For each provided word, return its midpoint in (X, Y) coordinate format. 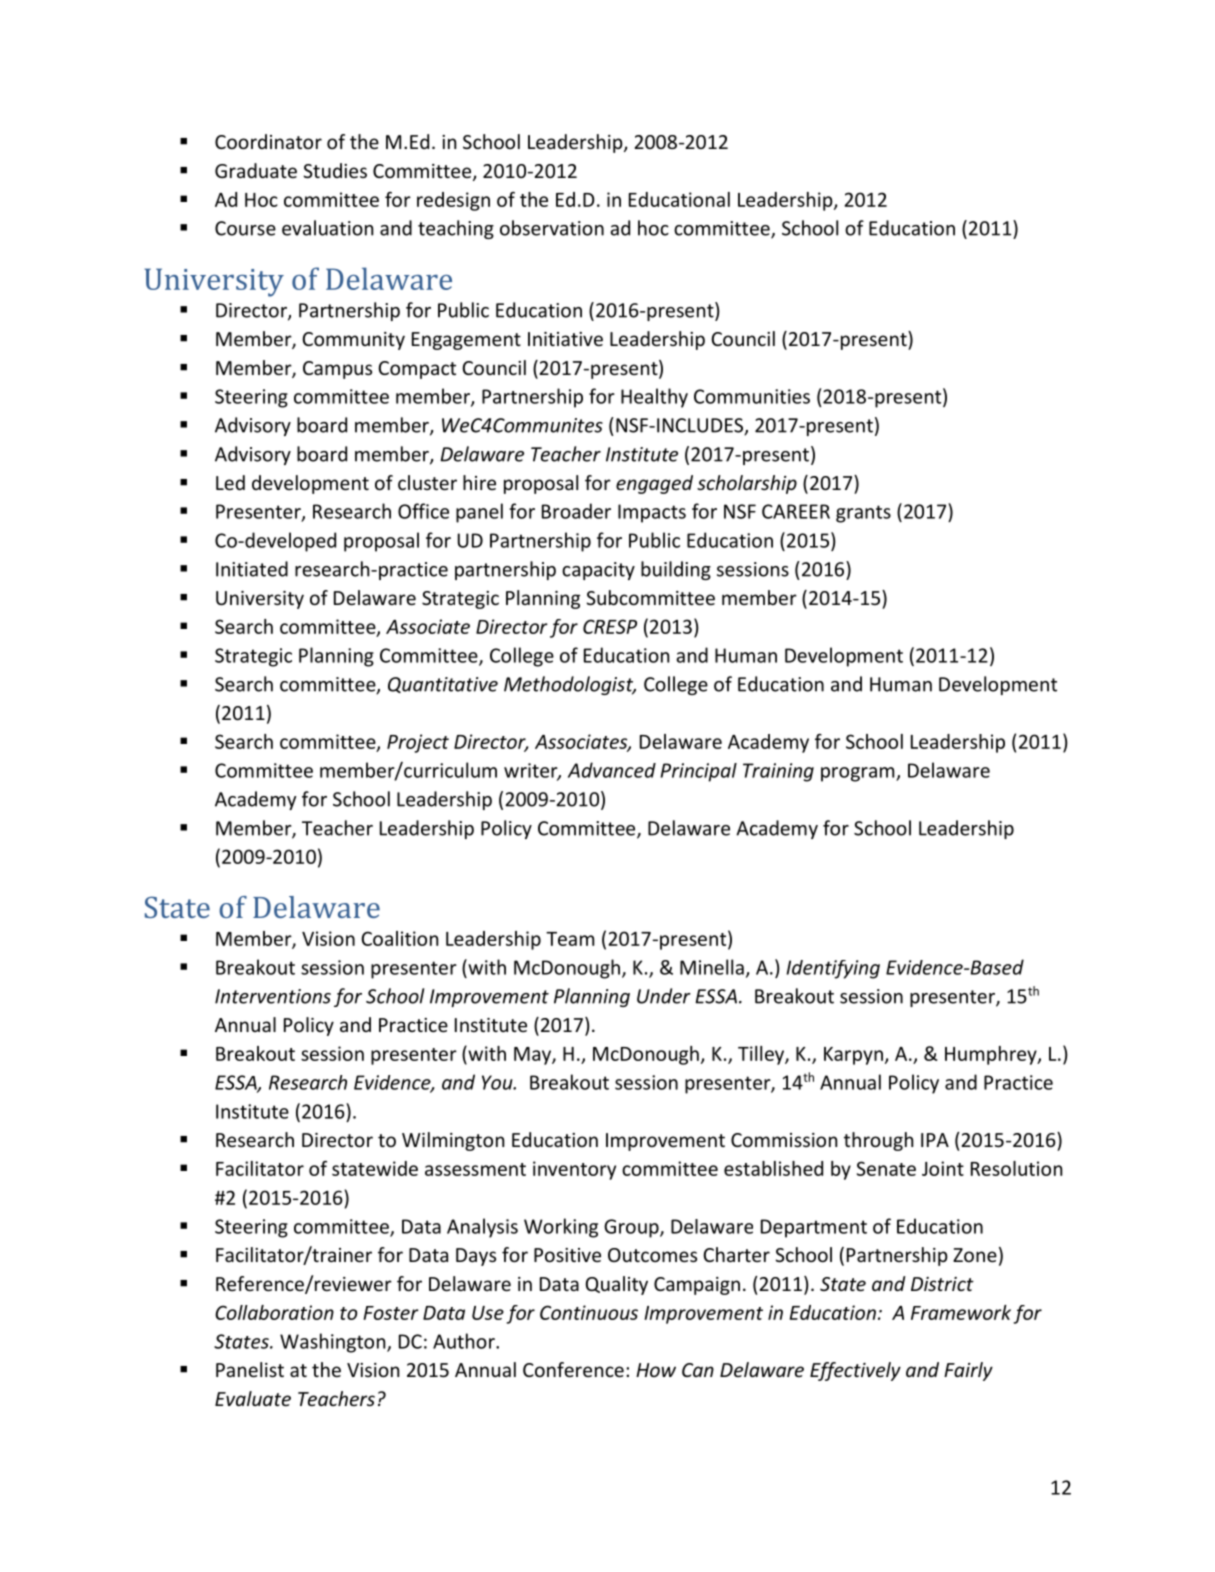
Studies (335, 170)
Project (418, 743)
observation (552, 228)
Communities (752, 396)
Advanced (612, 770)
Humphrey (992, 1055)
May (533, 1056)
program (859, 774)
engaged (654, 484)
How (656, 1370)
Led (230, 482)
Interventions (273, 996)
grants (863, 514)
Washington (334, 1343)
